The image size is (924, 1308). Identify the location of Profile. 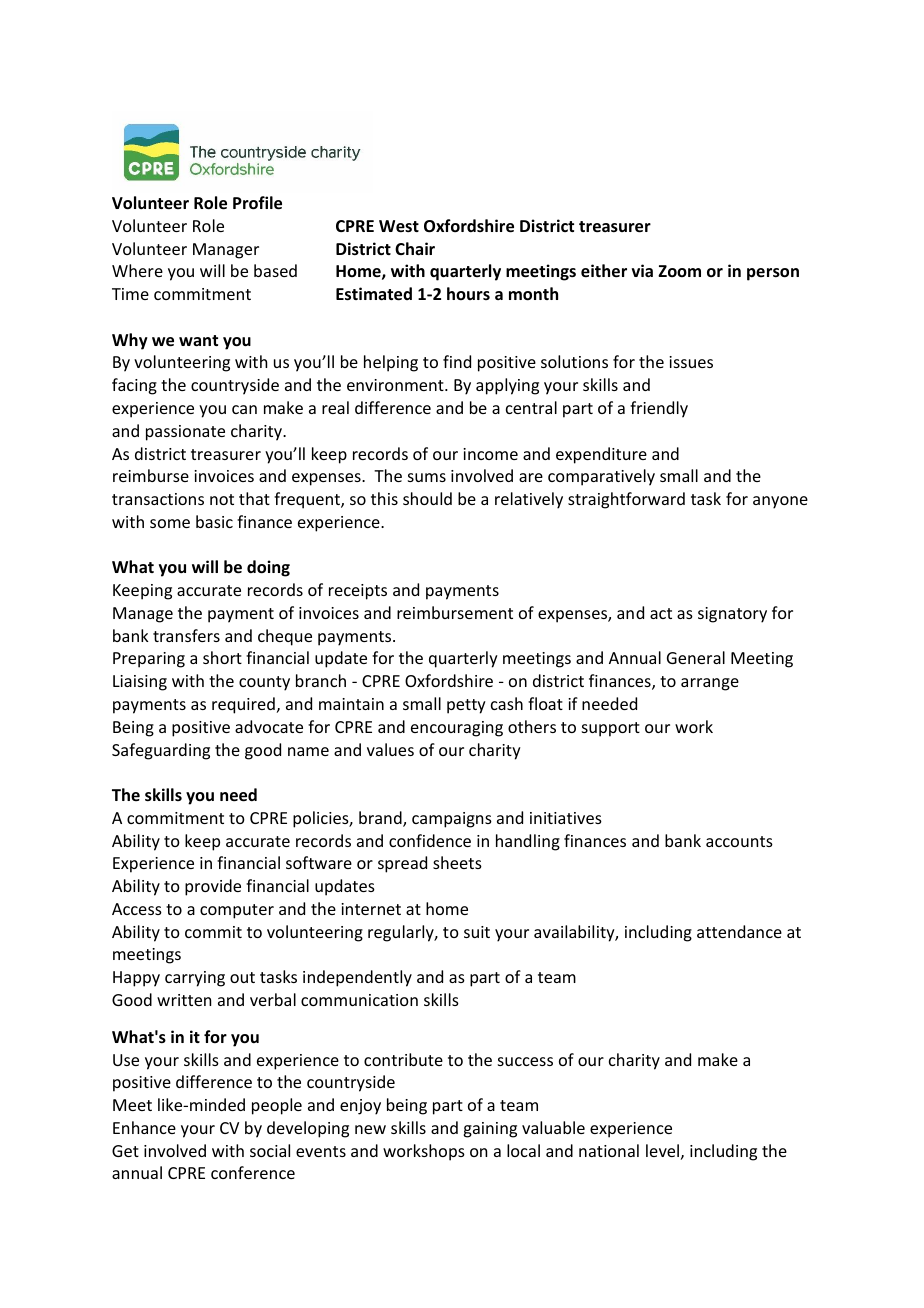
(257, 203).
